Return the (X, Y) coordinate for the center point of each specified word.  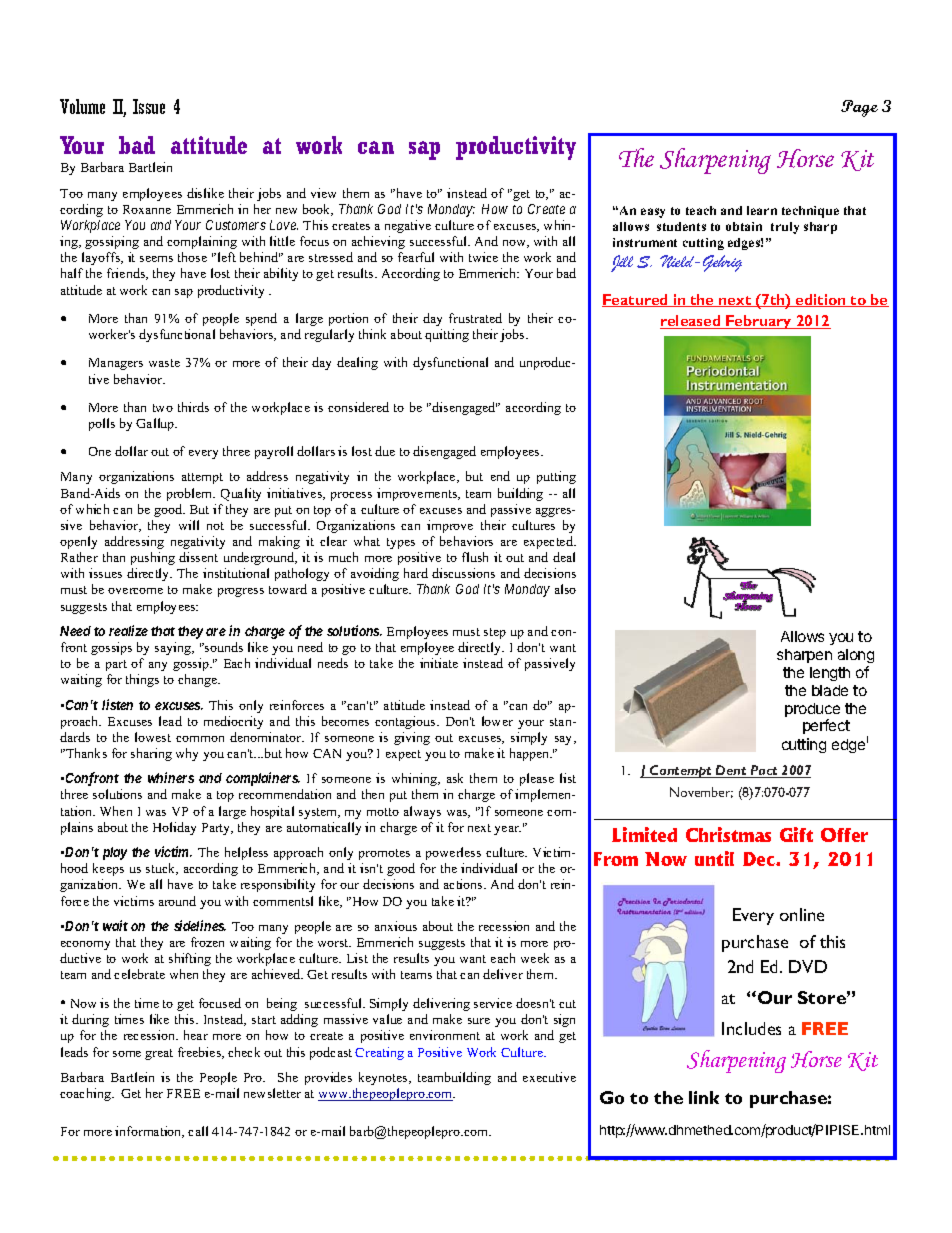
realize (128, 630)
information (149, 1132)
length (830, 674)
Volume (82, 106)
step (495, 633)
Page (859, 108)
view (323, 193)
